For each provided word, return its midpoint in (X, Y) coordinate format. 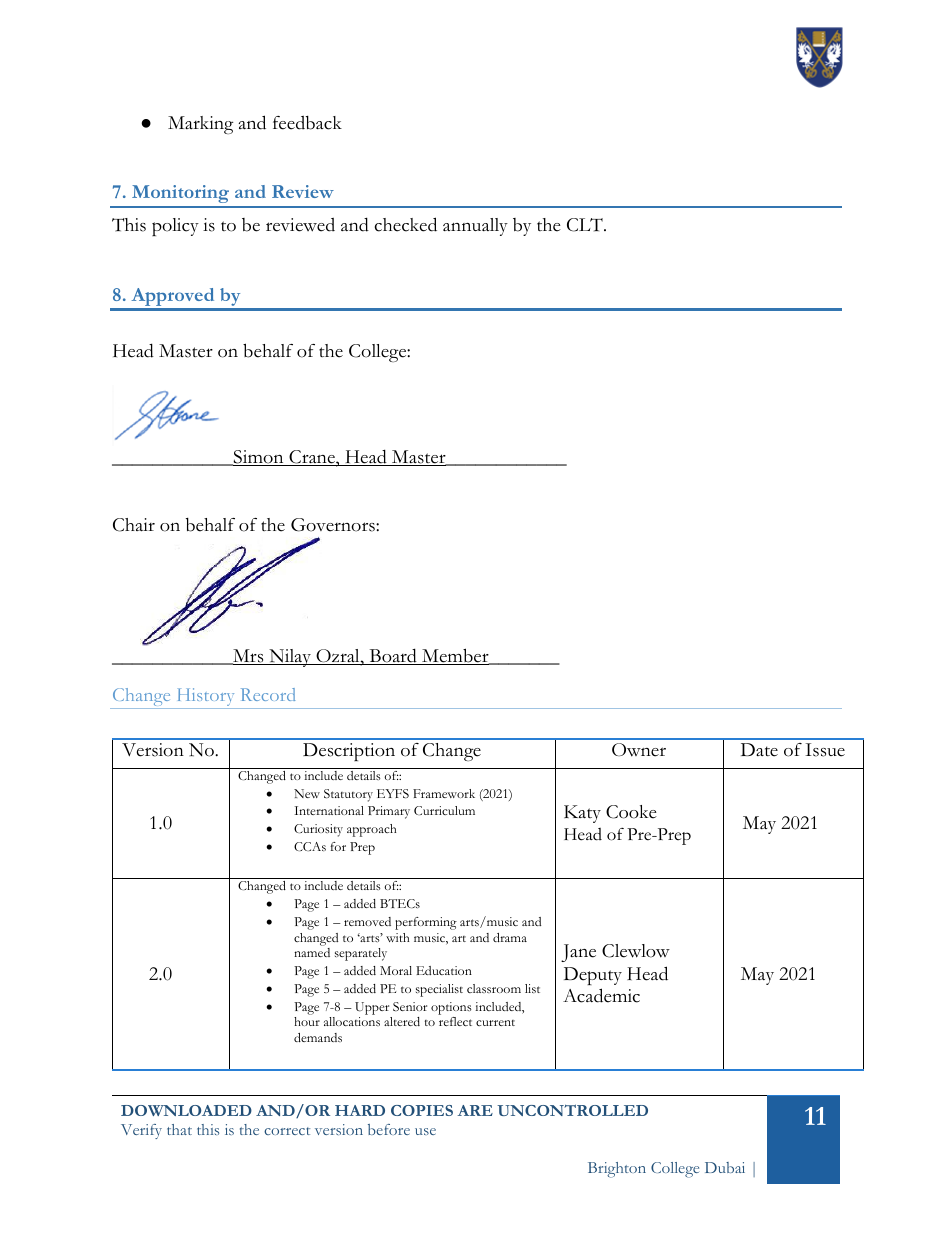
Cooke (631, 812)
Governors (334, 525)
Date (759, 750)
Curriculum (444, 810)
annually (475, 227)
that (179, 1129)
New (307, 793)
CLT (586, 225)
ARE (475, 1110)
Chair (134, 525)
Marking (201, 125)
